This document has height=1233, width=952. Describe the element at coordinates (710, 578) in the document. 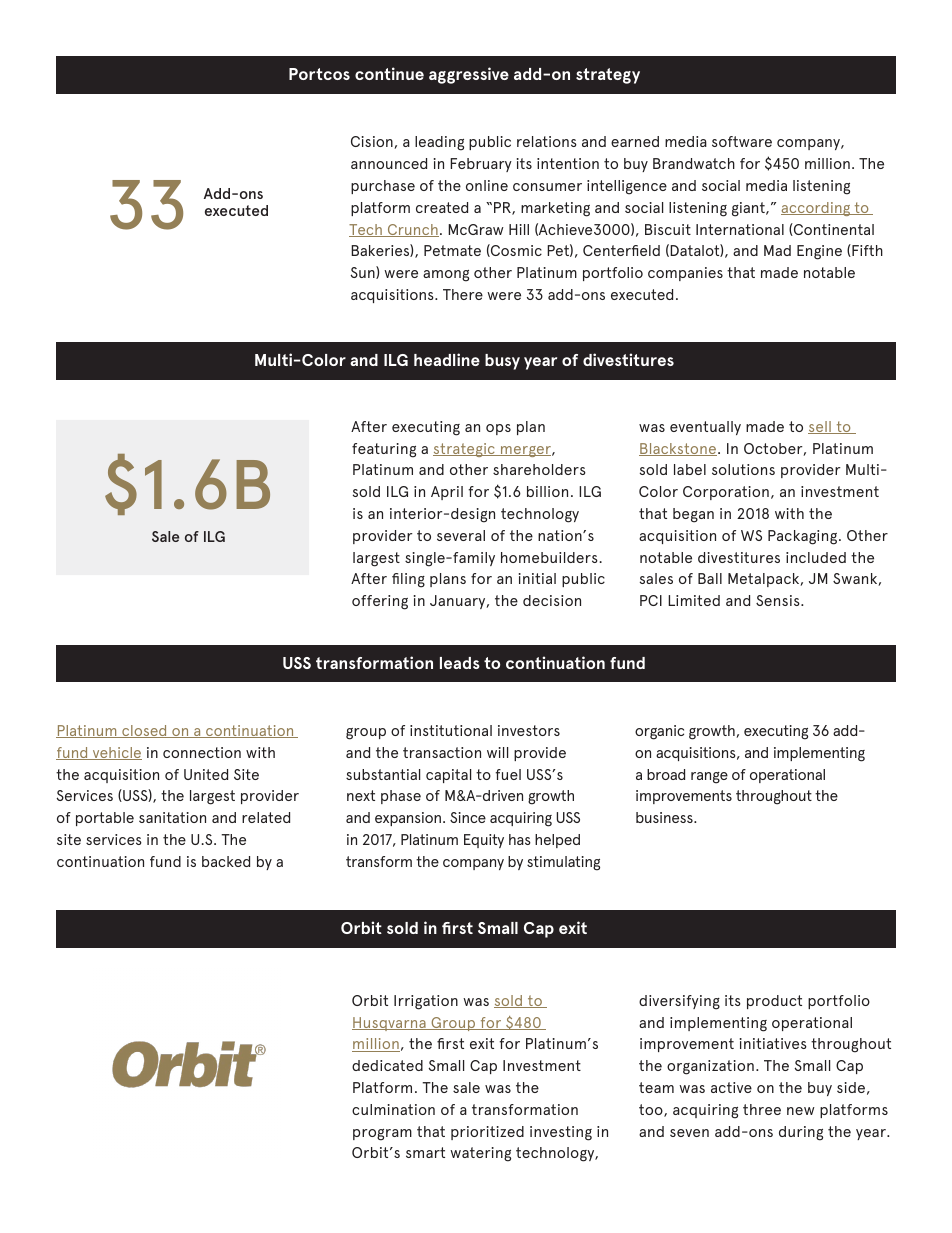

I see `Ball` at that location.
